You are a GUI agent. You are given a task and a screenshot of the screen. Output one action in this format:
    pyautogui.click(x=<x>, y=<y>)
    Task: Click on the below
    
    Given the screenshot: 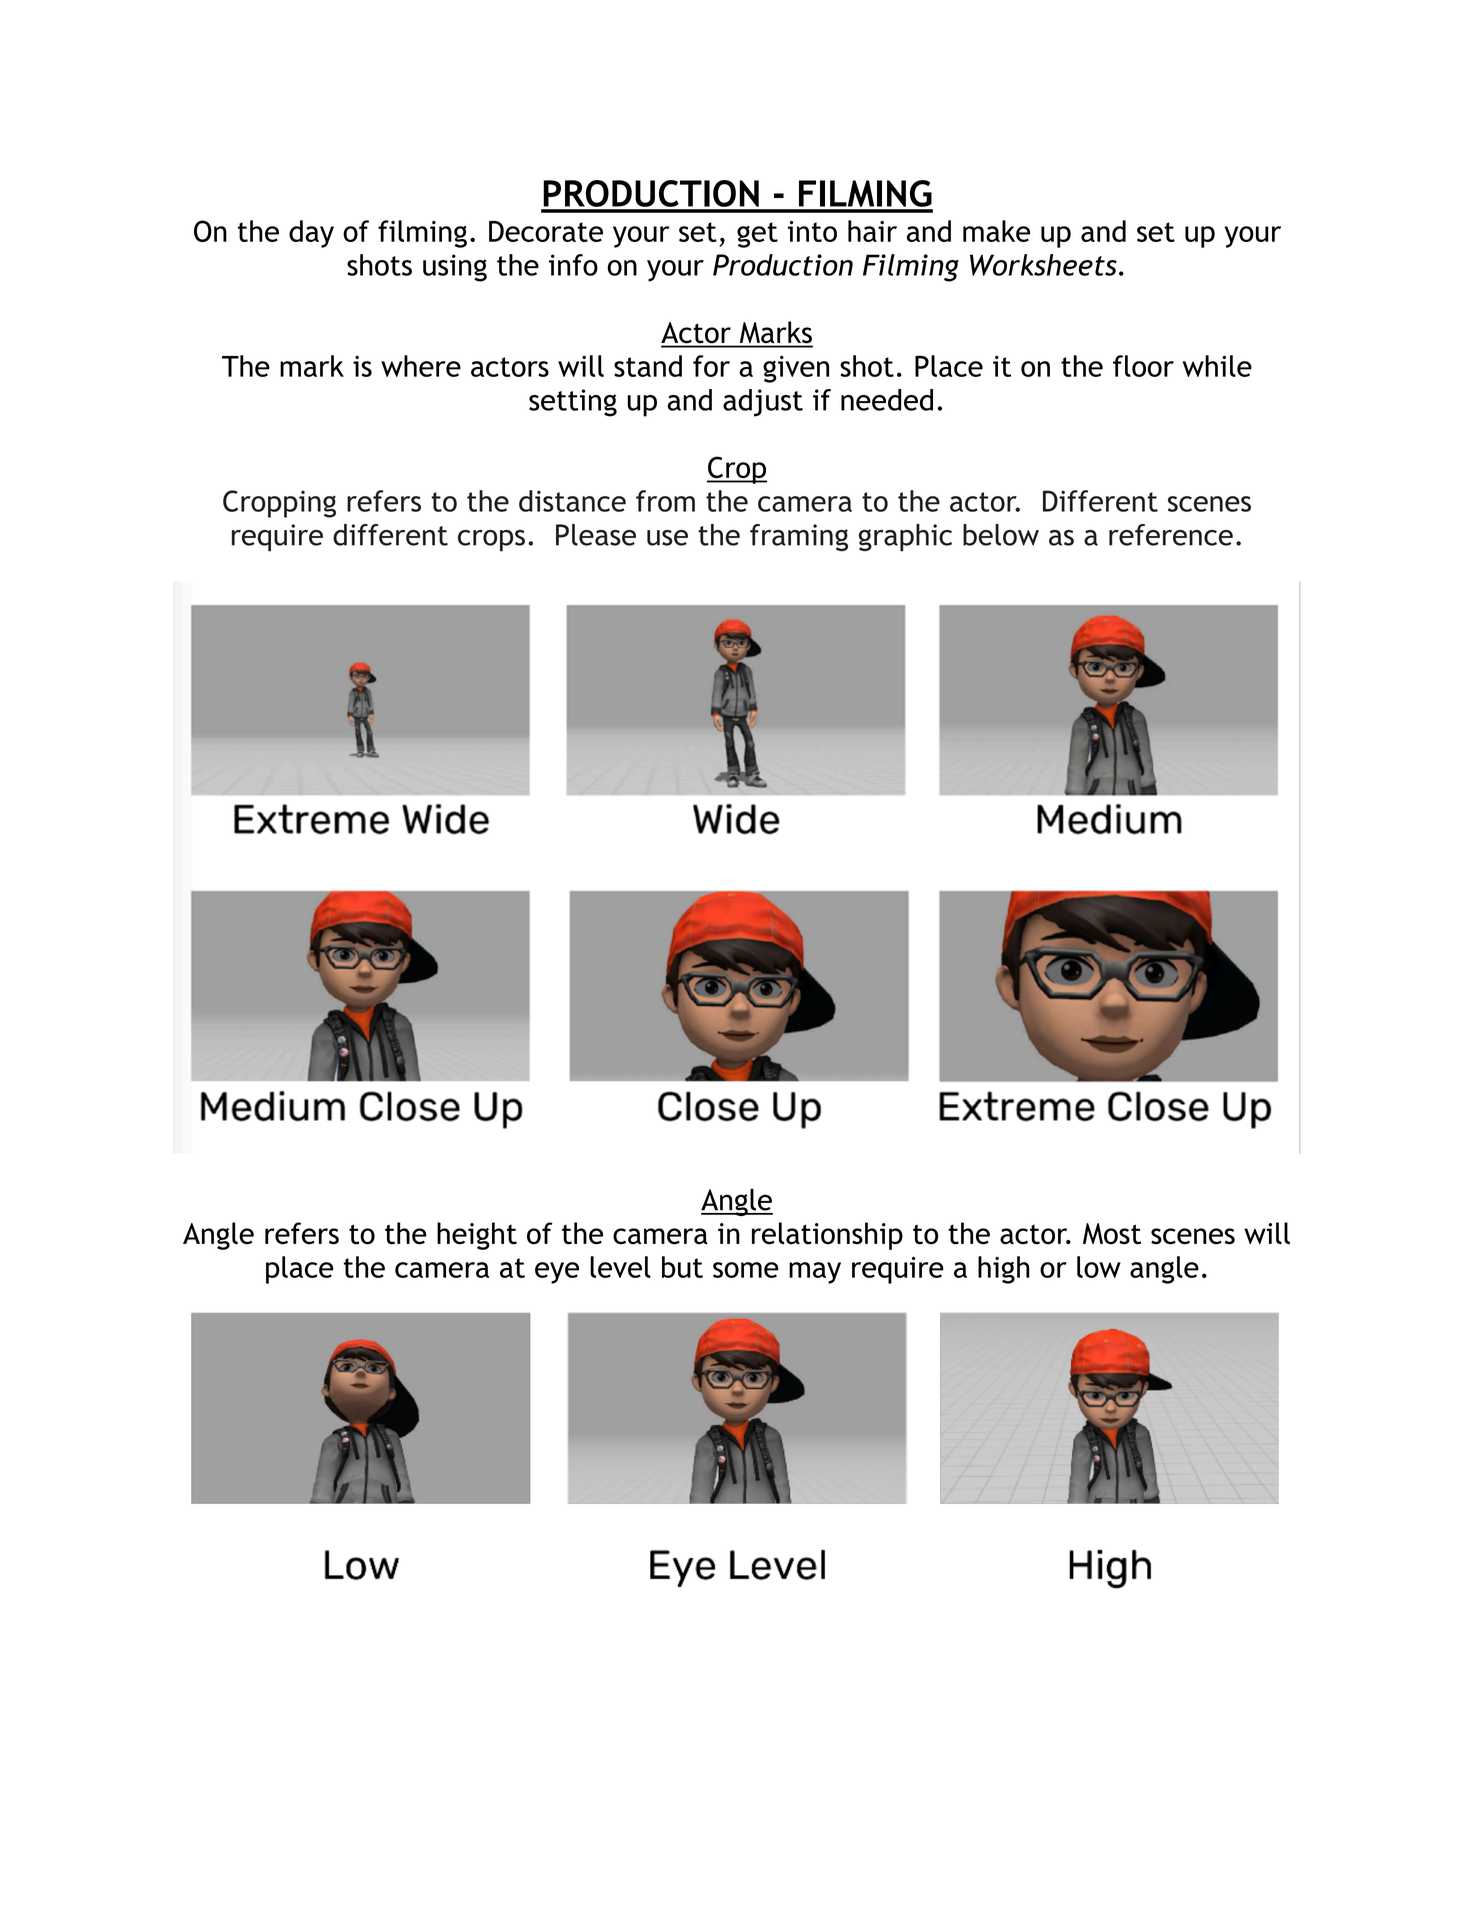 What is the action you would take?
    pyautogui.click(x=1001, y=535)
